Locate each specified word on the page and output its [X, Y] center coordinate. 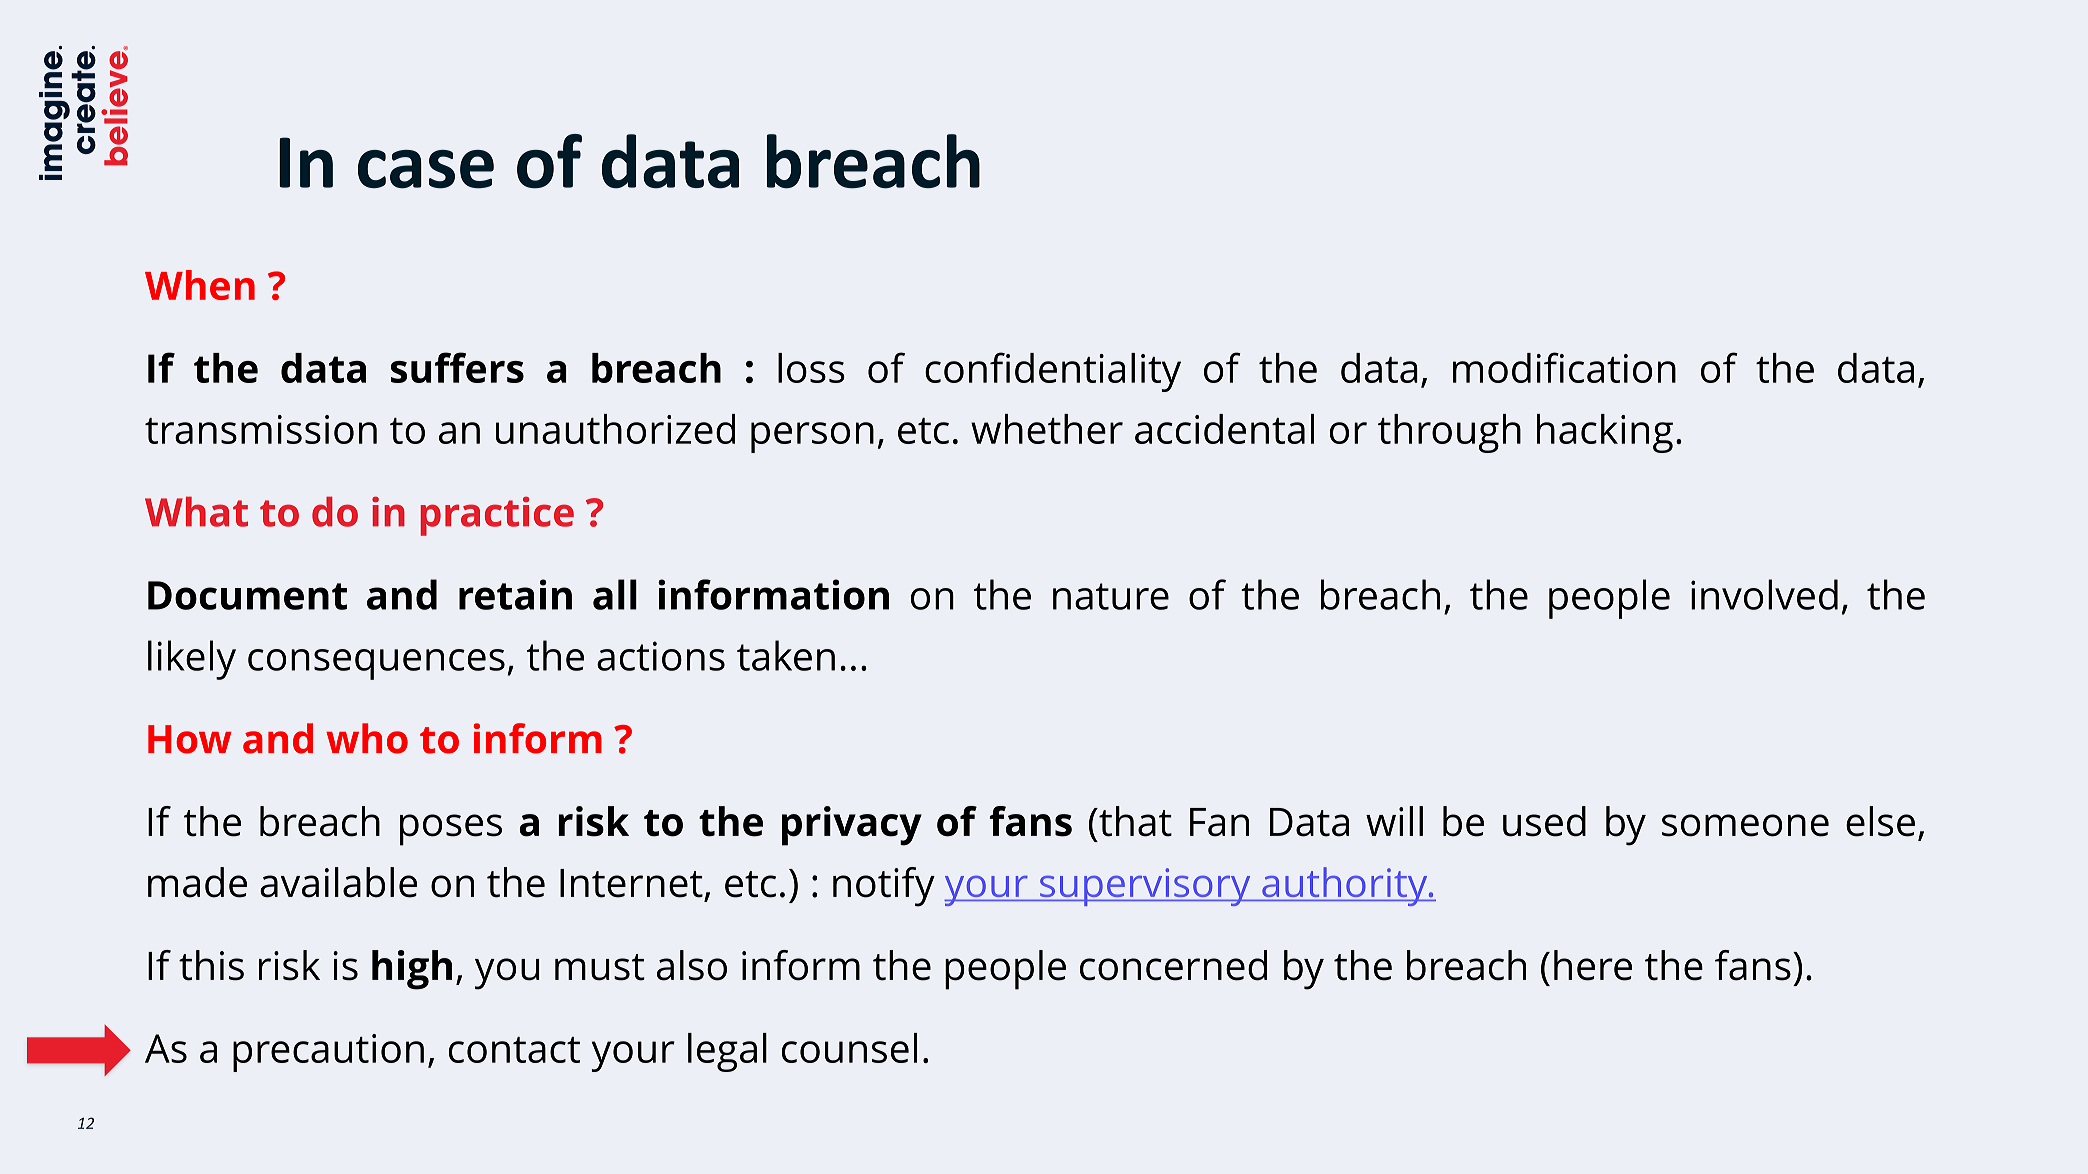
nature [1111, 596]
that [1134, 821]
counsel [849, 1048]
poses [451, 830]
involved [1764, 594]
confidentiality [1053, 372]
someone [1745, 825]
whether [1047, 429]
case [426, 169]
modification [1564, 367]
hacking [1605, 433]
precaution [328, 1053]
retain [515, 594]
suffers [457, 367]
